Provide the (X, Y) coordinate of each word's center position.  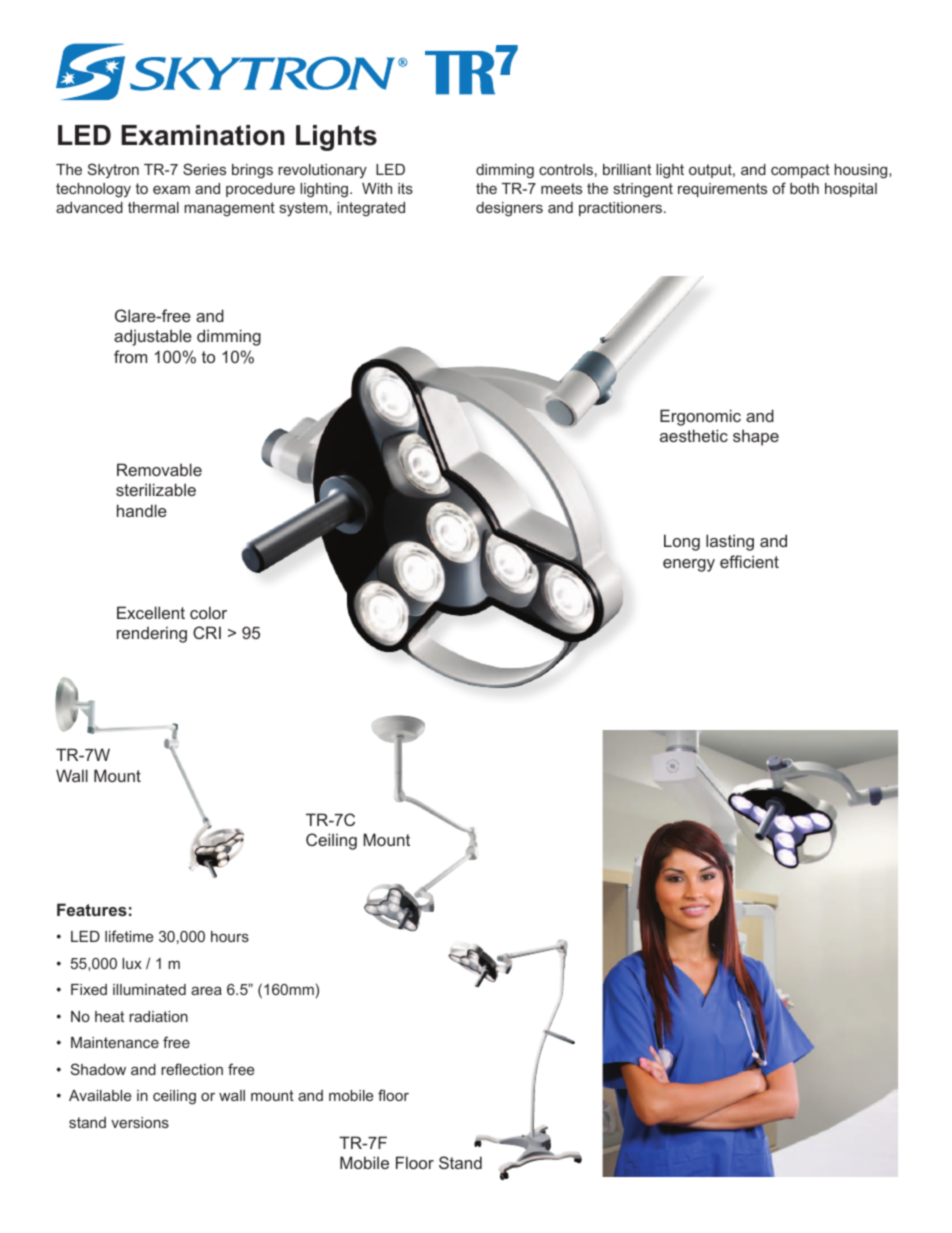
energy (689, 565)
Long (682, 542)
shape (756, 437)
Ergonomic (700, 417)
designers (509, 209)
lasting (730, 542)
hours (230, 936)
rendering (152, 634)
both (804, 188)
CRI (207, 632)
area (206, 990)
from (130, 356)
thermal (153, 207)
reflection (192, 1069)
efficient (749, 561)
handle (142, 510)
